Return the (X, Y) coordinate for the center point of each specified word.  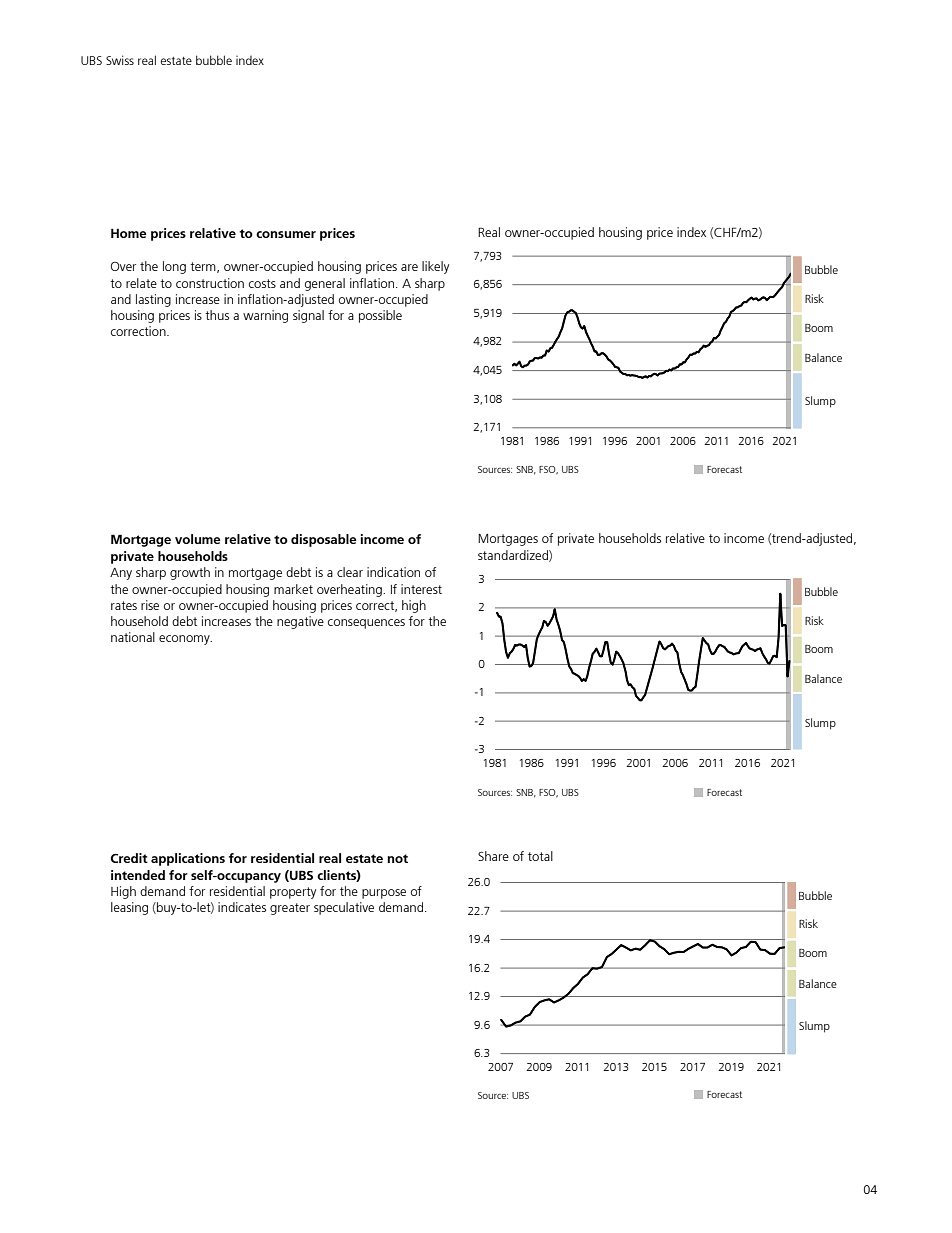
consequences (366, 624)
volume (198, 539)
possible (380, 316)
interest (421, 589)
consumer (286, 234)
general (325, 284)
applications (188, 859)
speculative (344, 908)
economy (185, 640)
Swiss (120, 60)
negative (300, 622)
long (174, 267)
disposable (324, 540)
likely (435, 267)
